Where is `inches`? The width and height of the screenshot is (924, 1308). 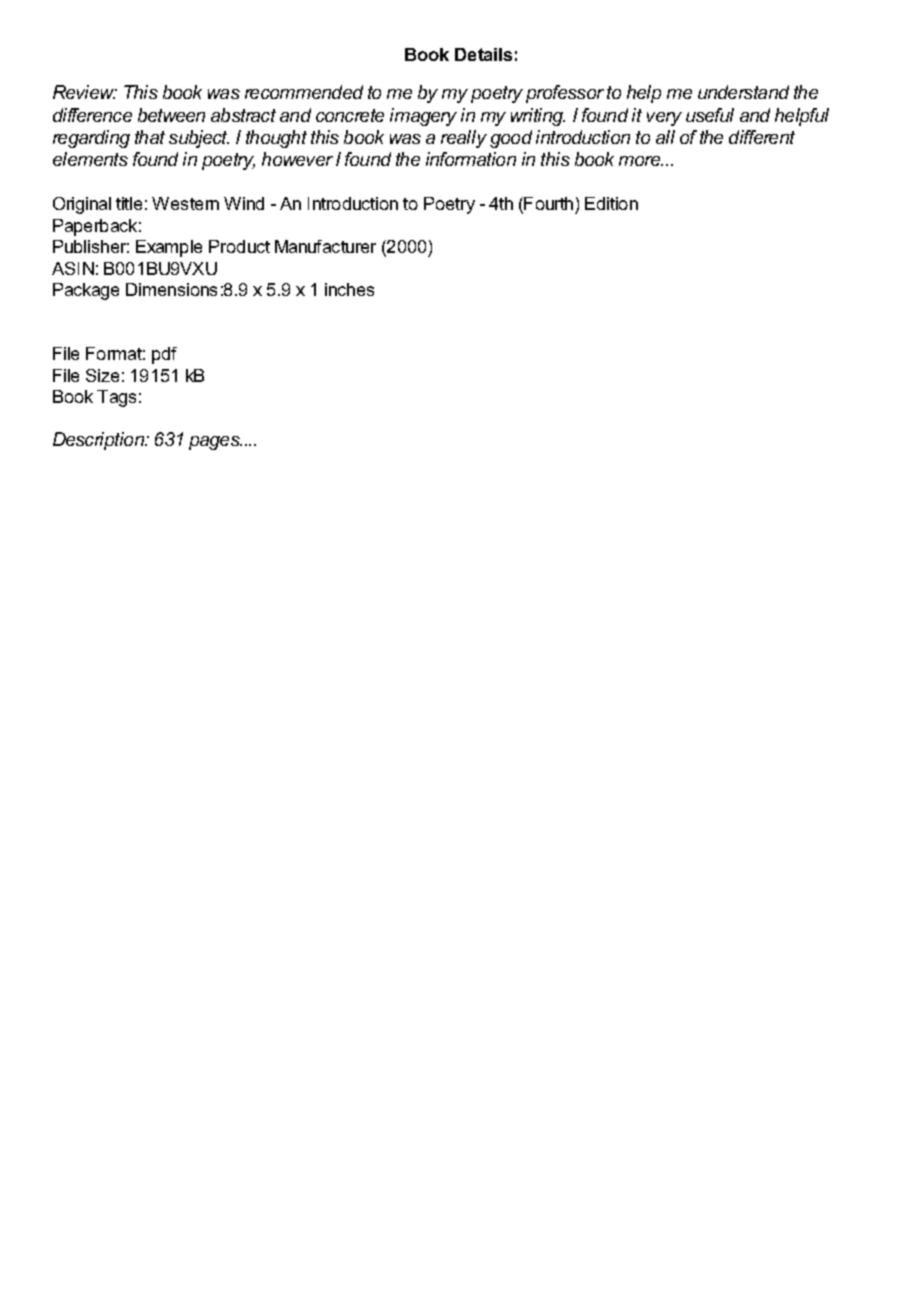 inches is located at coordinates (349, 289).
